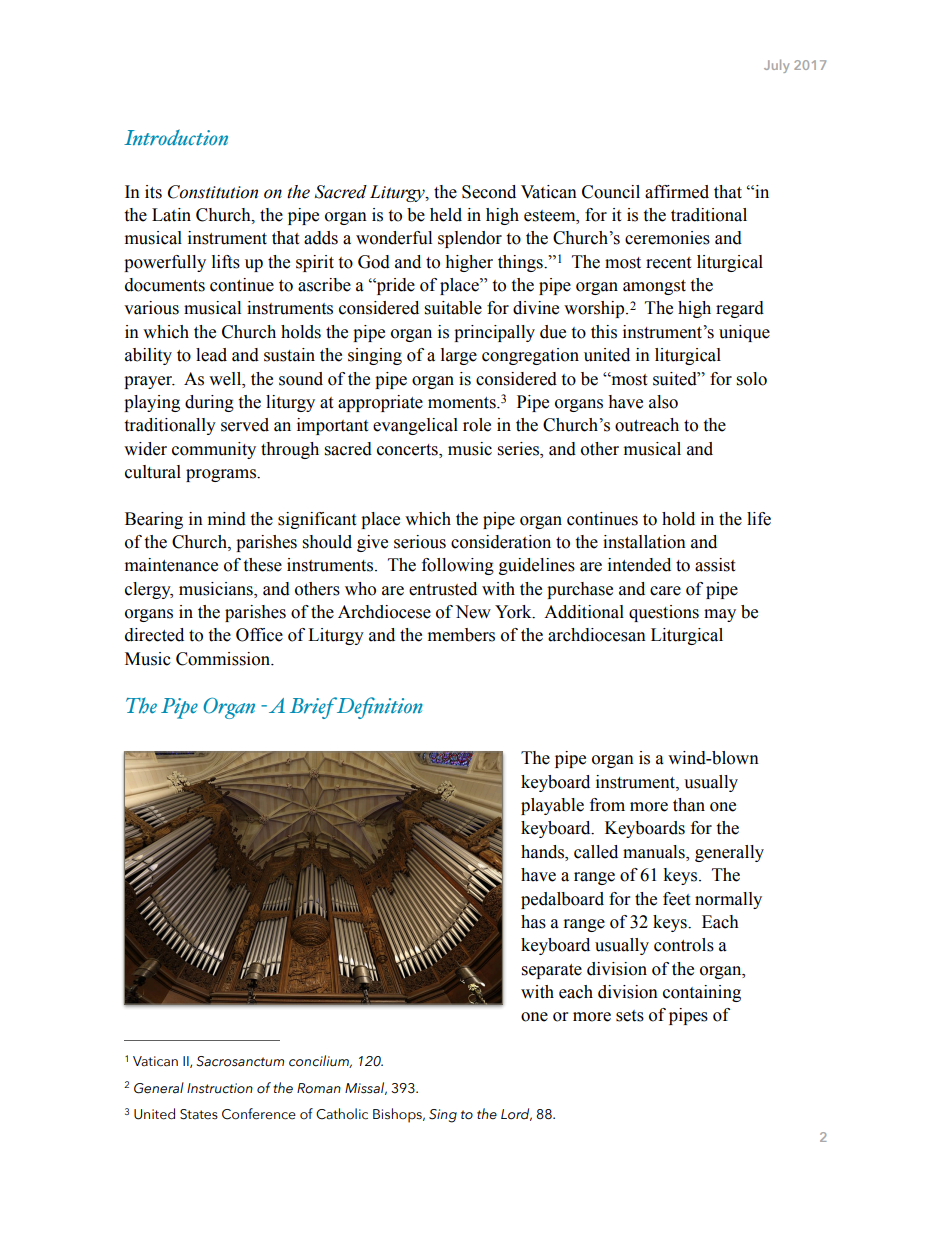 This page has width=952, height=1233. Describe the element at coordinates (630, 1016) in the page. I see `sets` at that location.
